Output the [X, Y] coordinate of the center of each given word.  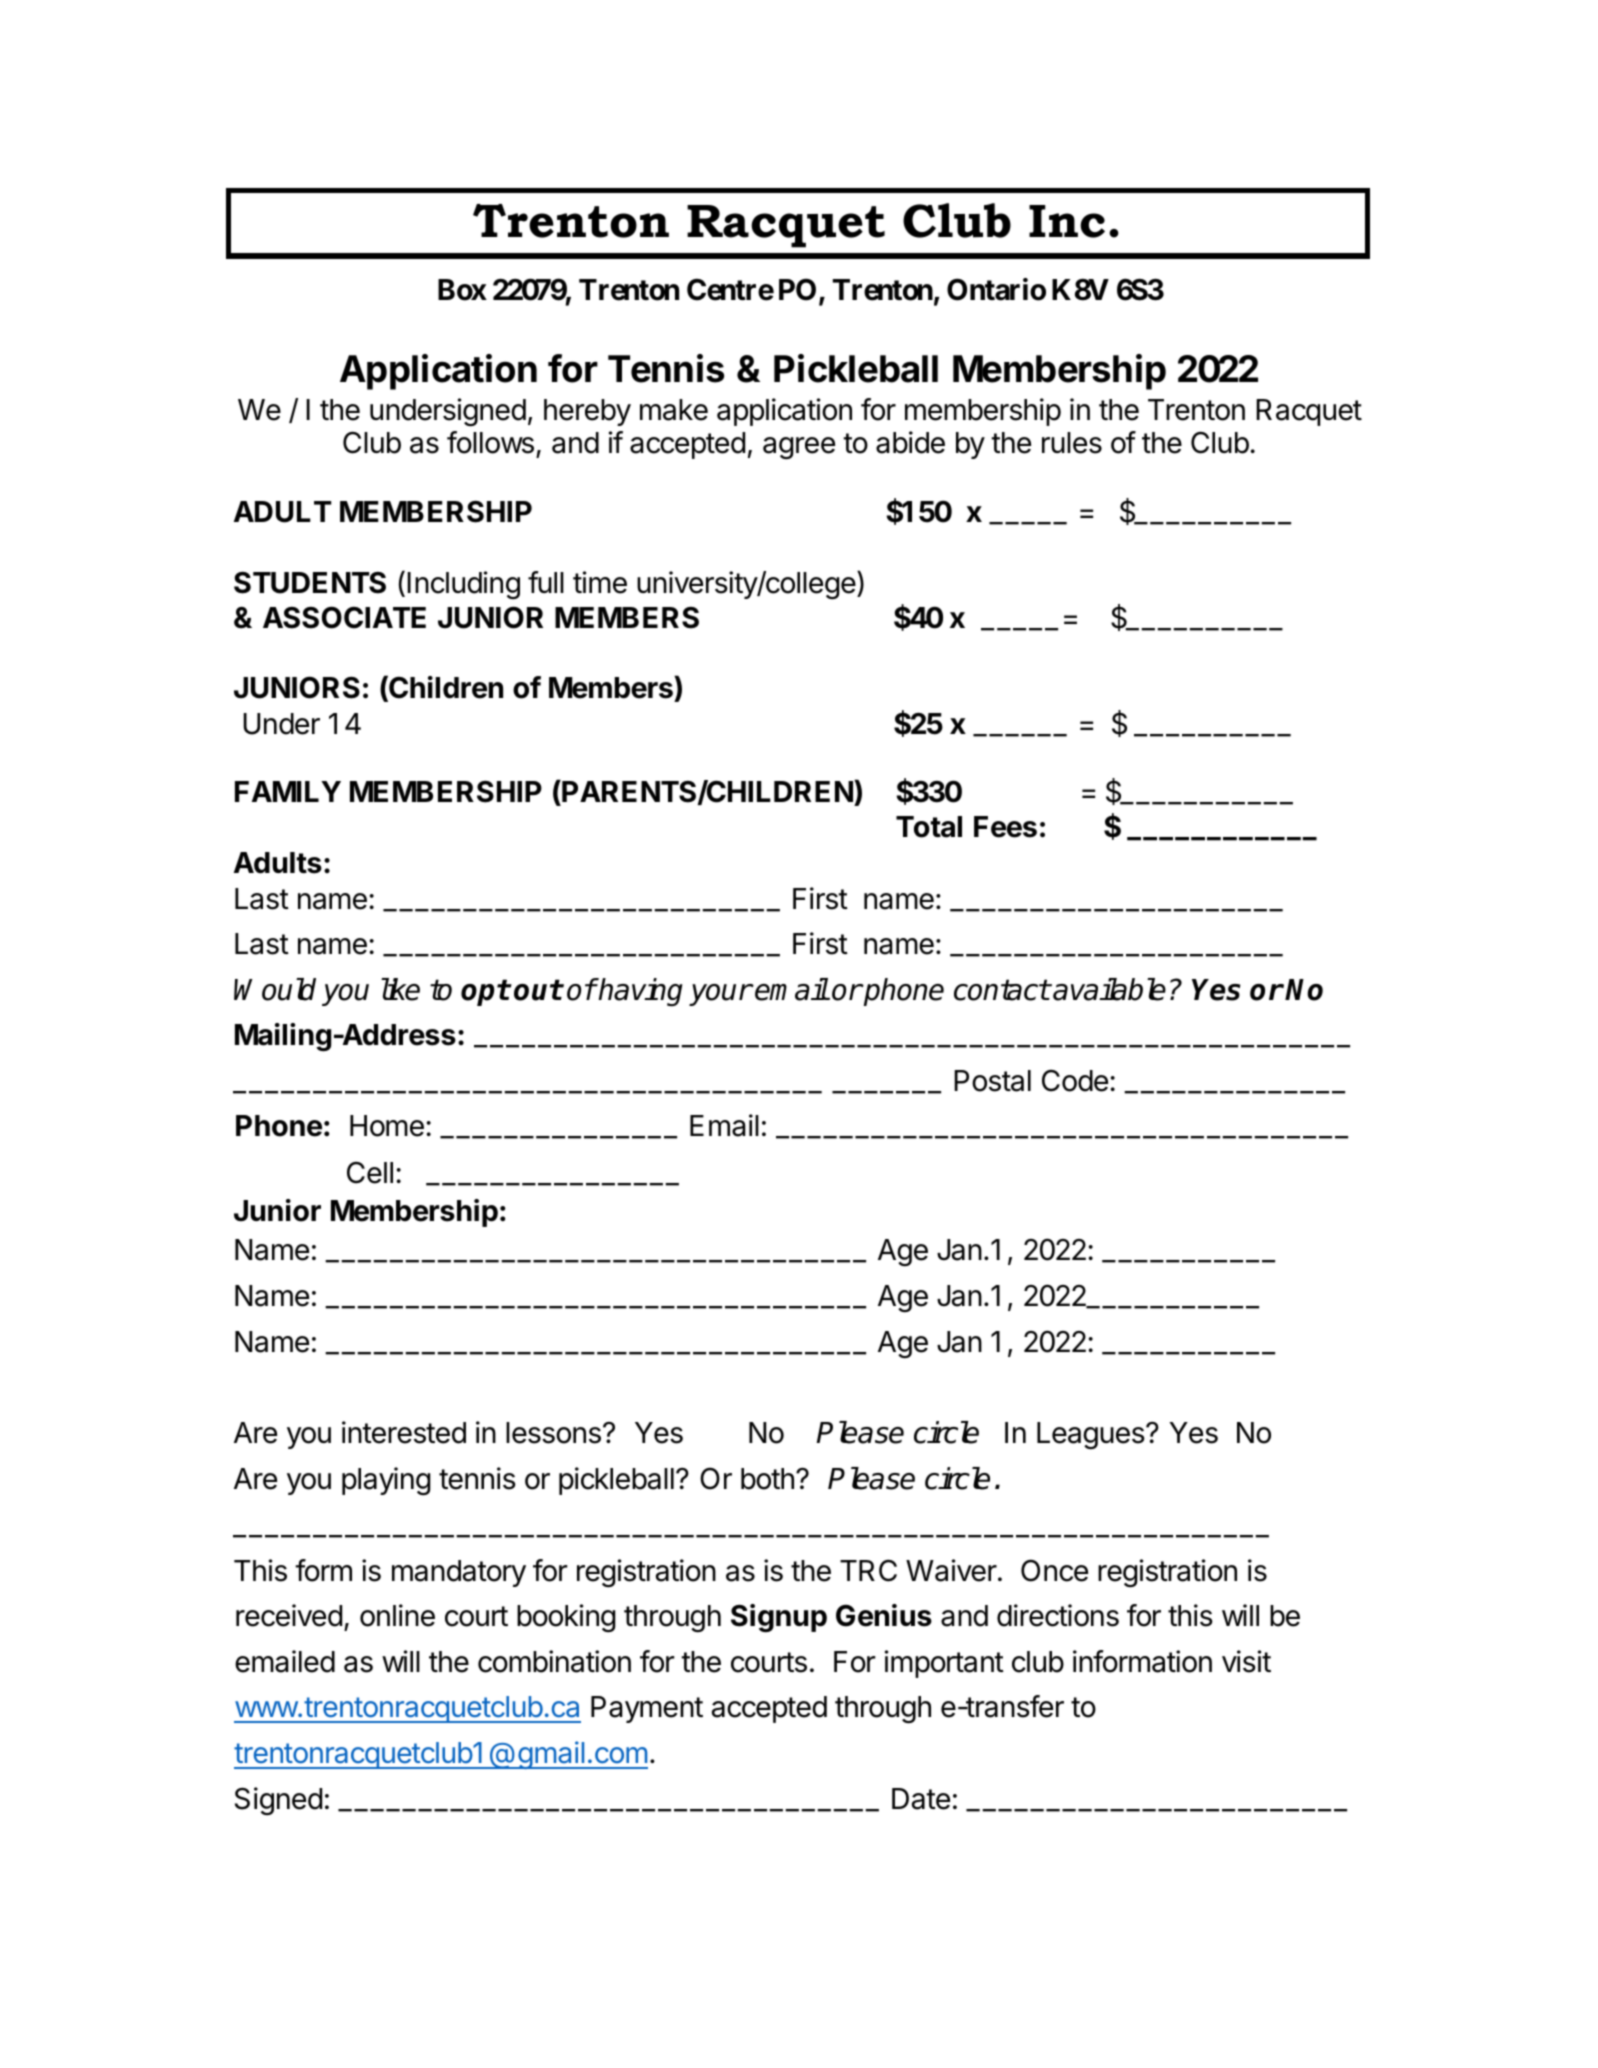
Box [462, 290]
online [397, 1615]
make [674, 410]
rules [1072, 443]
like [400, 989]
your [720, 995]
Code [1075, 1080]
